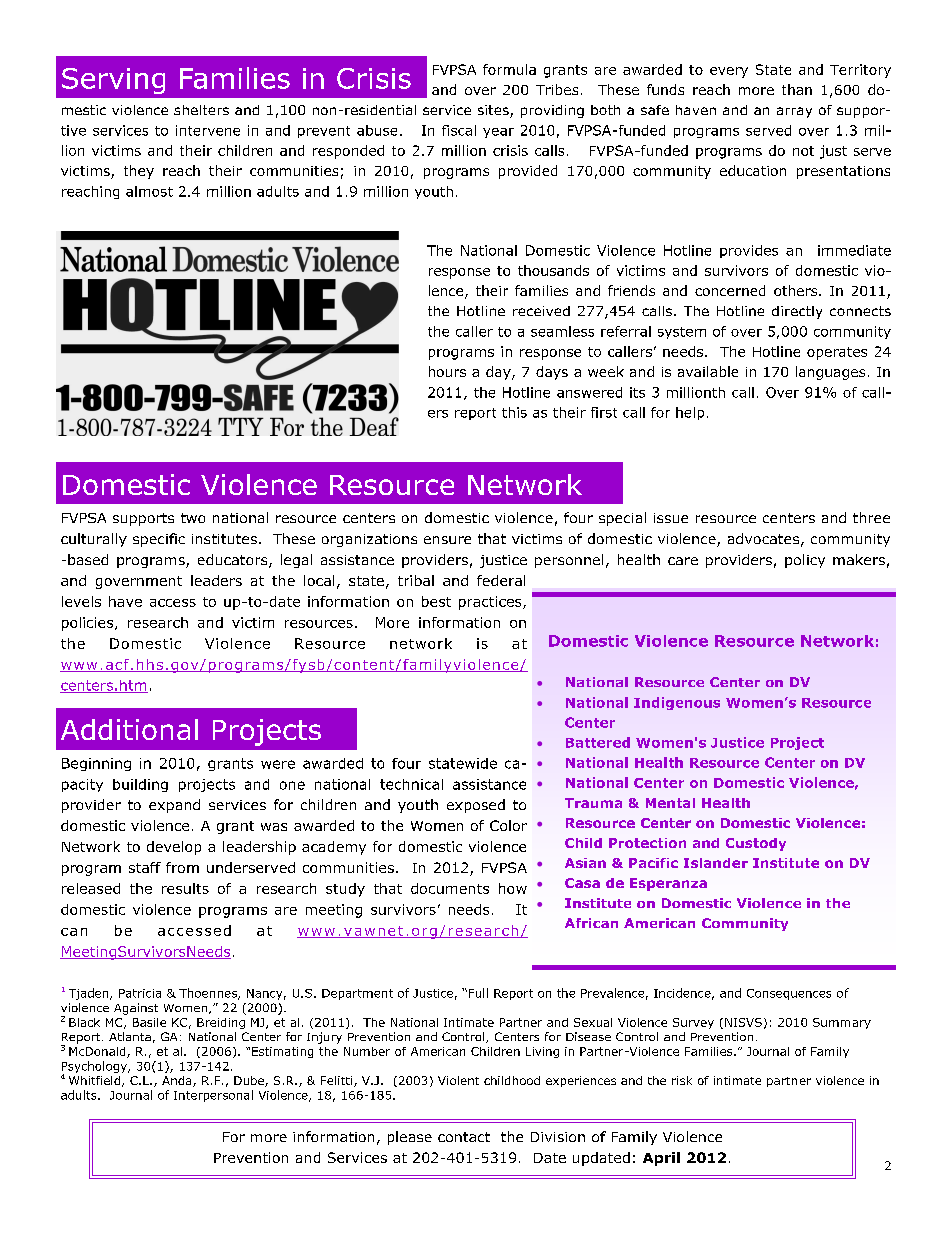 This screenshot has height=1233, width=952. I want to click on languages, so click(830, 373).
